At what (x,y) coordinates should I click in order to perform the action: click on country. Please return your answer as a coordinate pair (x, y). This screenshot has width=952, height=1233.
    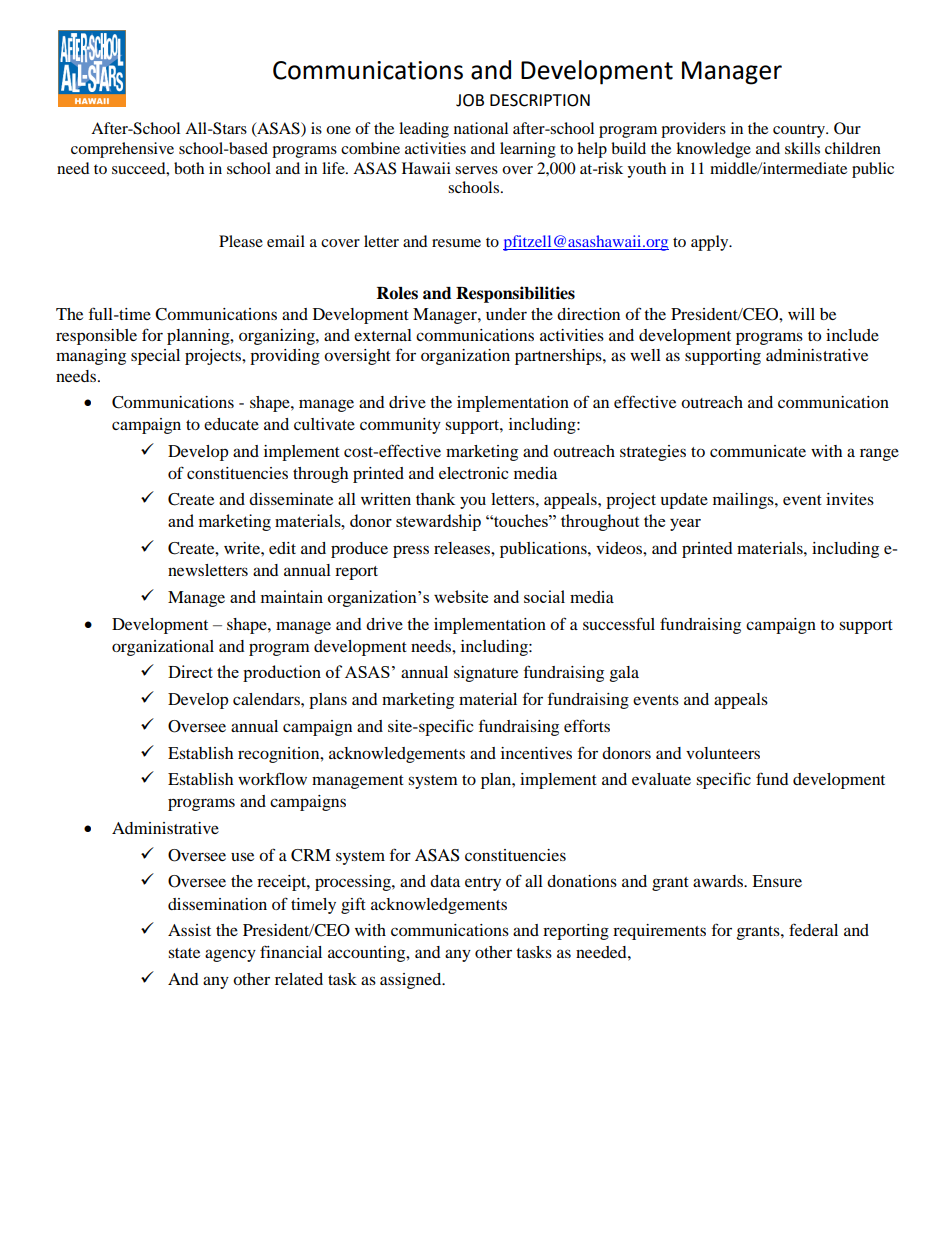
    Looking at the image, I should click on (800, 131).
